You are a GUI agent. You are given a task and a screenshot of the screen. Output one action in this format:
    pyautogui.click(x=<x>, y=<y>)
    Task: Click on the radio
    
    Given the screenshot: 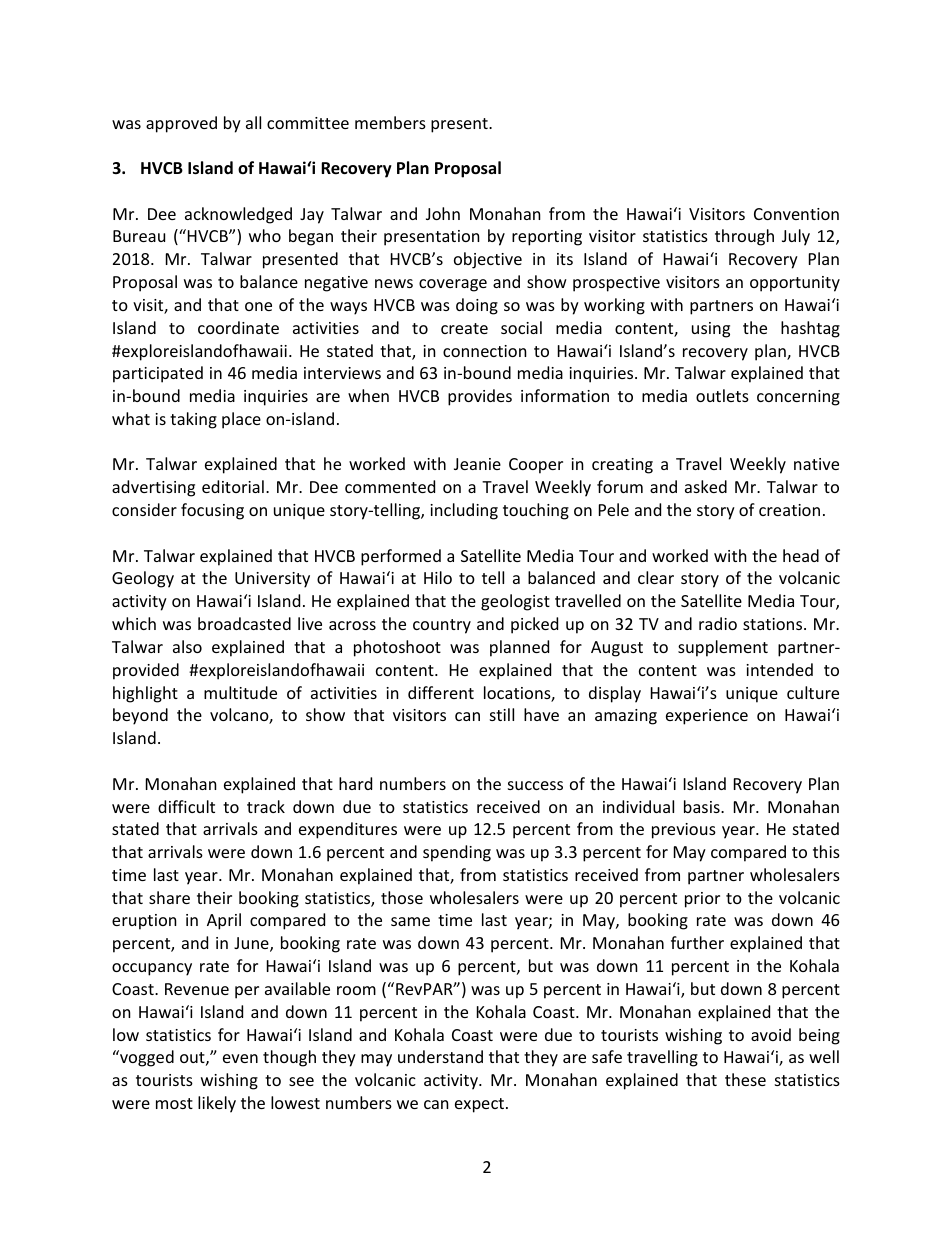 What is the action you would take?
    pyautogui.click(x=718, y=623)
